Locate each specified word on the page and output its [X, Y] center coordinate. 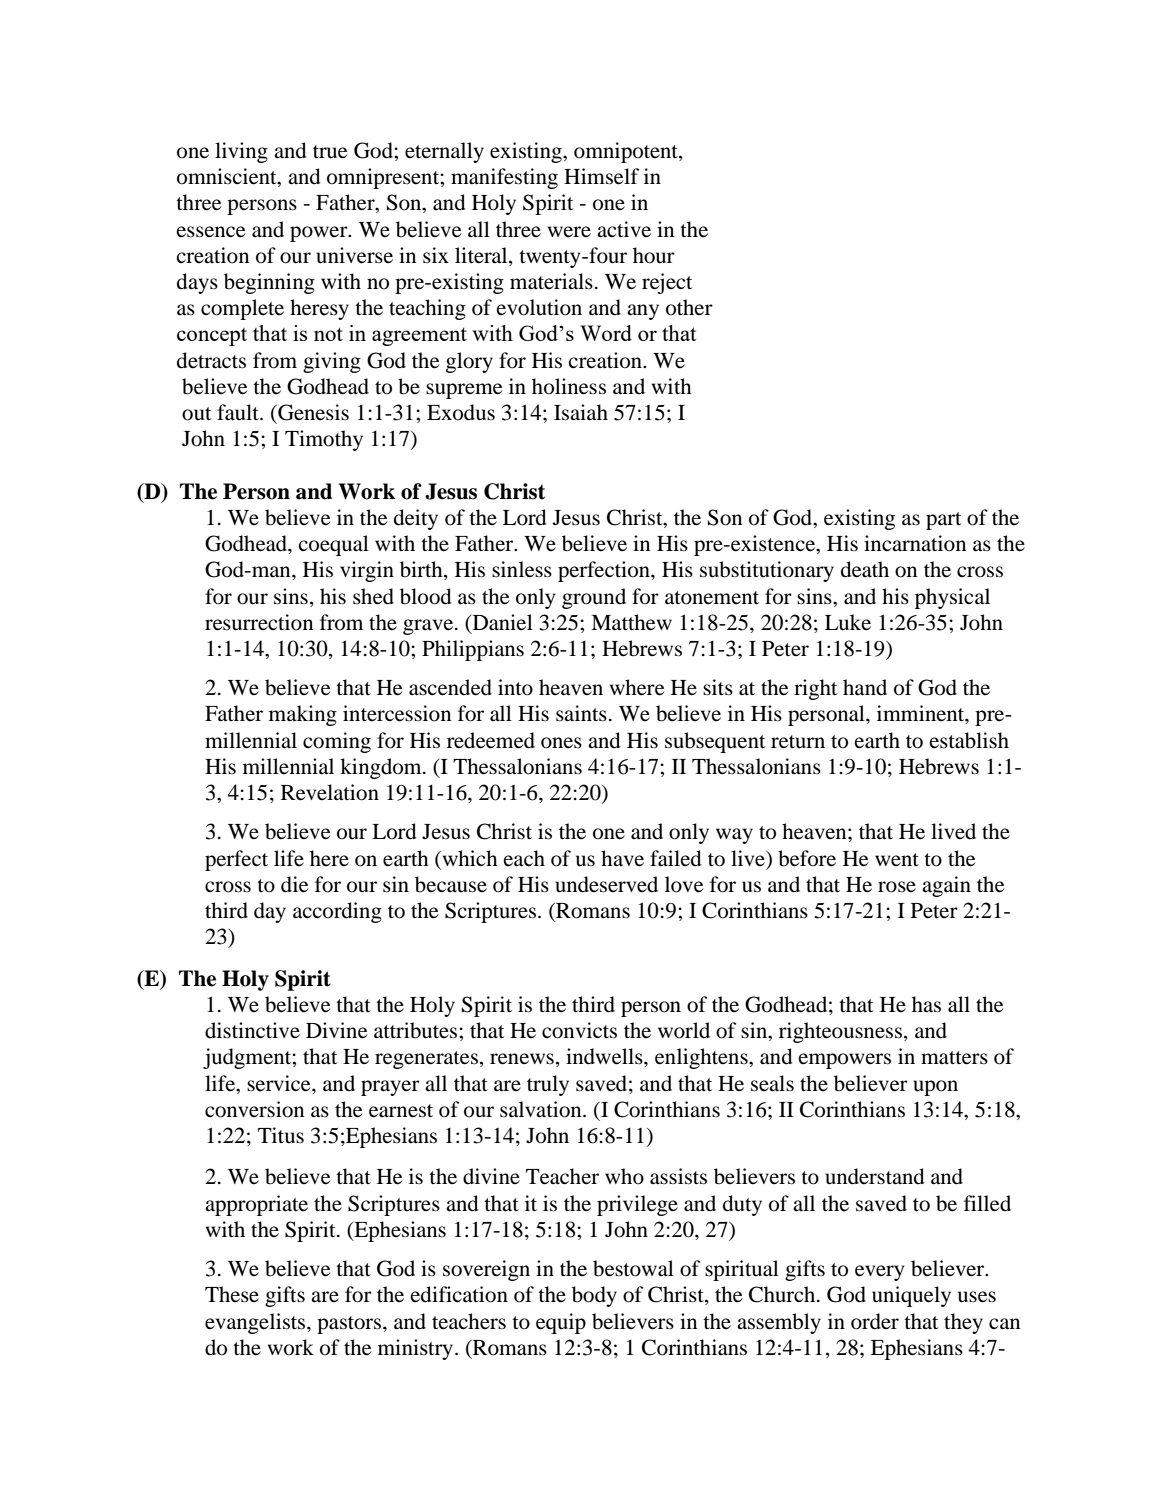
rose [897, 887]
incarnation [915, 543]
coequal [333, 545]
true [330, 152]
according [337, 912]
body [594, 1296]
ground [594, 598]
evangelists [256, 1323]
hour [654, 255]
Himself [601, 176]
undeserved [606, 884]
